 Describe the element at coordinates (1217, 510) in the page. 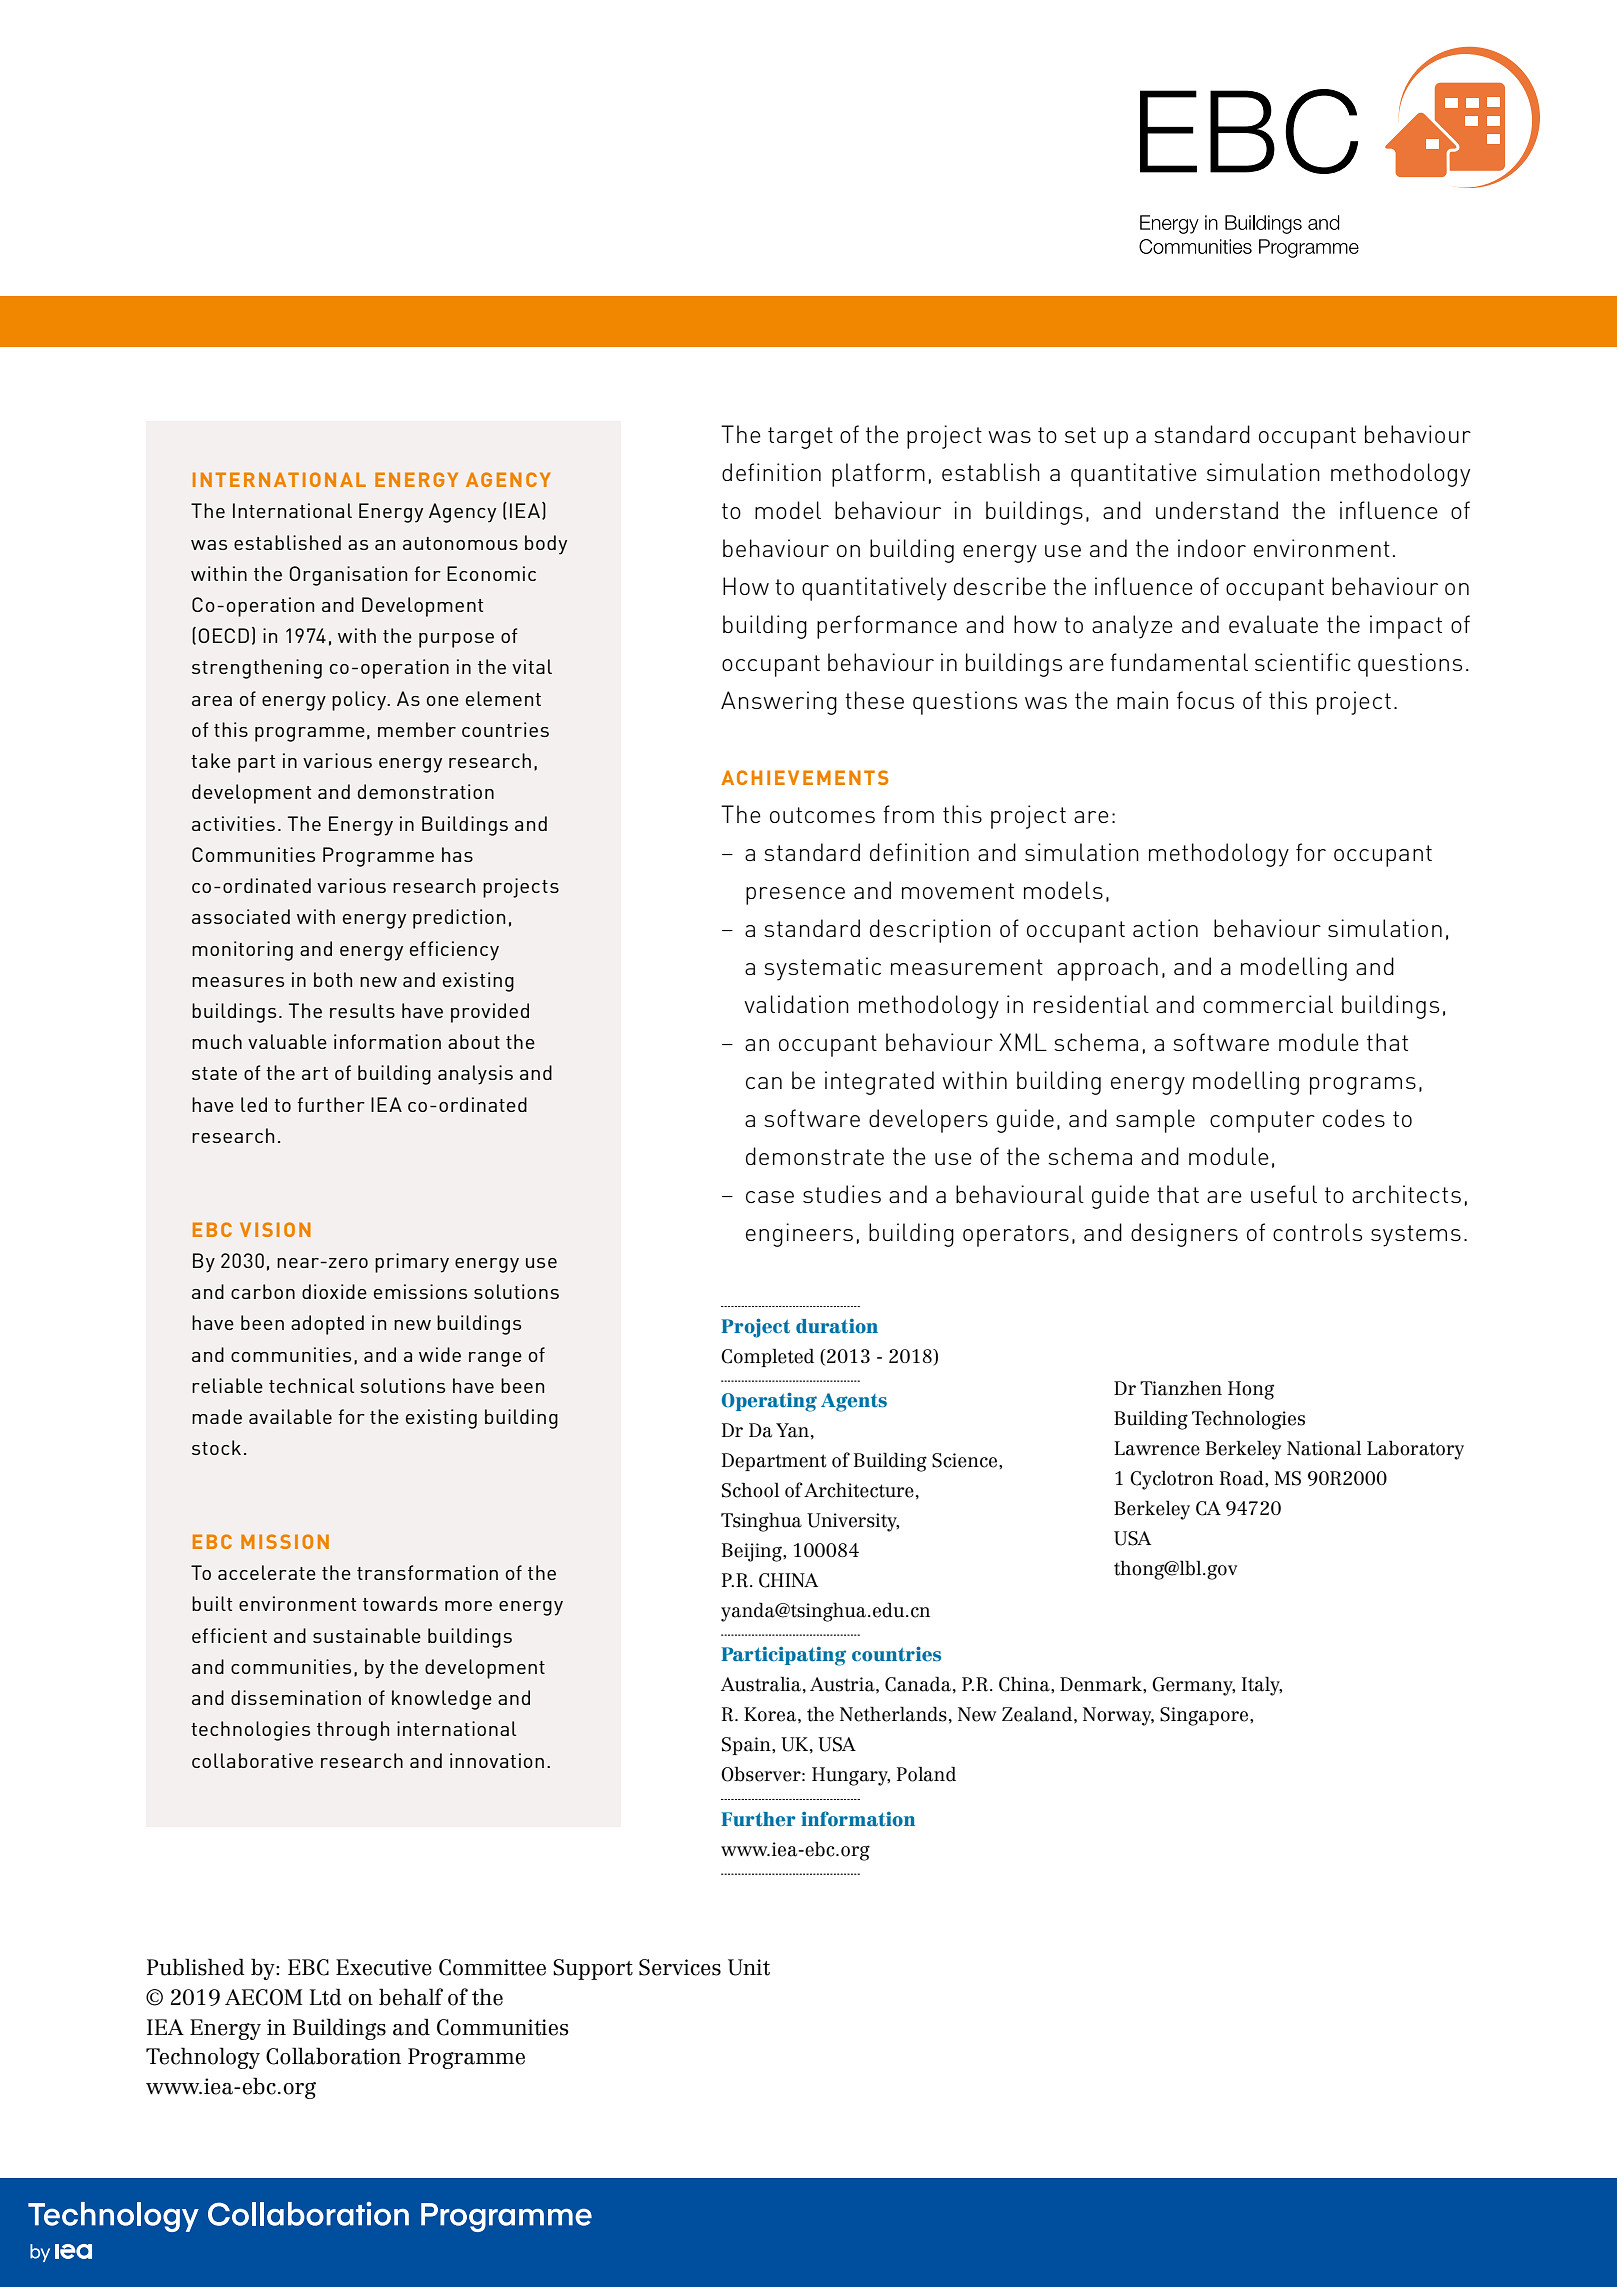

I see `understand` at that location.
